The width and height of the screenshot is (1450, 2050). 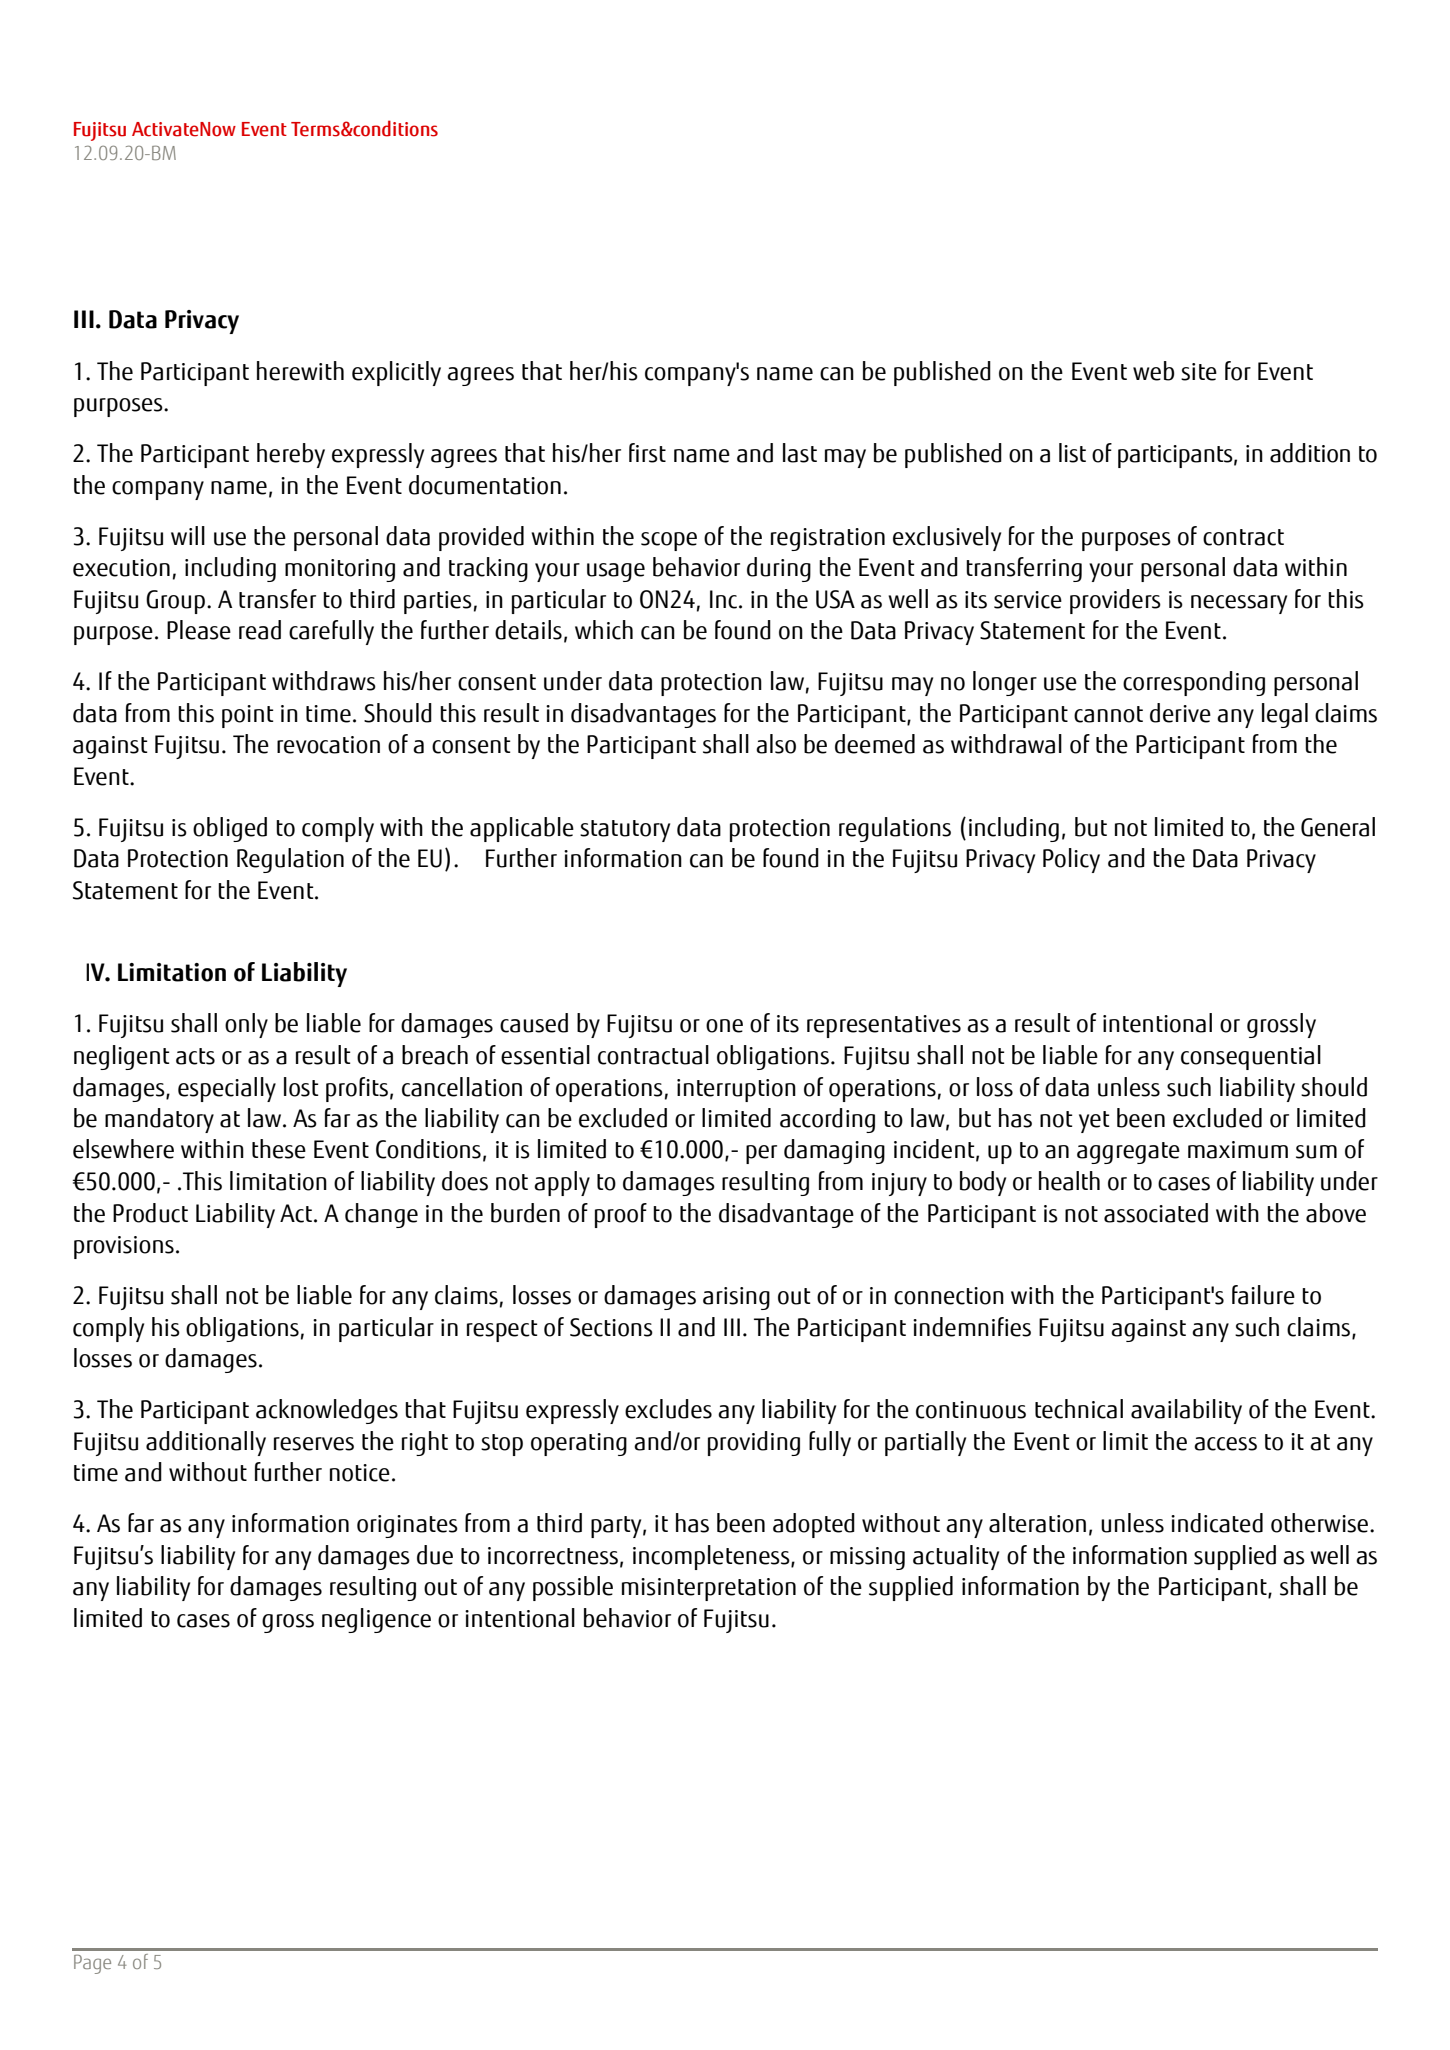 What do you see at coordinates (776, 744) in the screenshot?
I see `also` at bounding box center [776, 744].
